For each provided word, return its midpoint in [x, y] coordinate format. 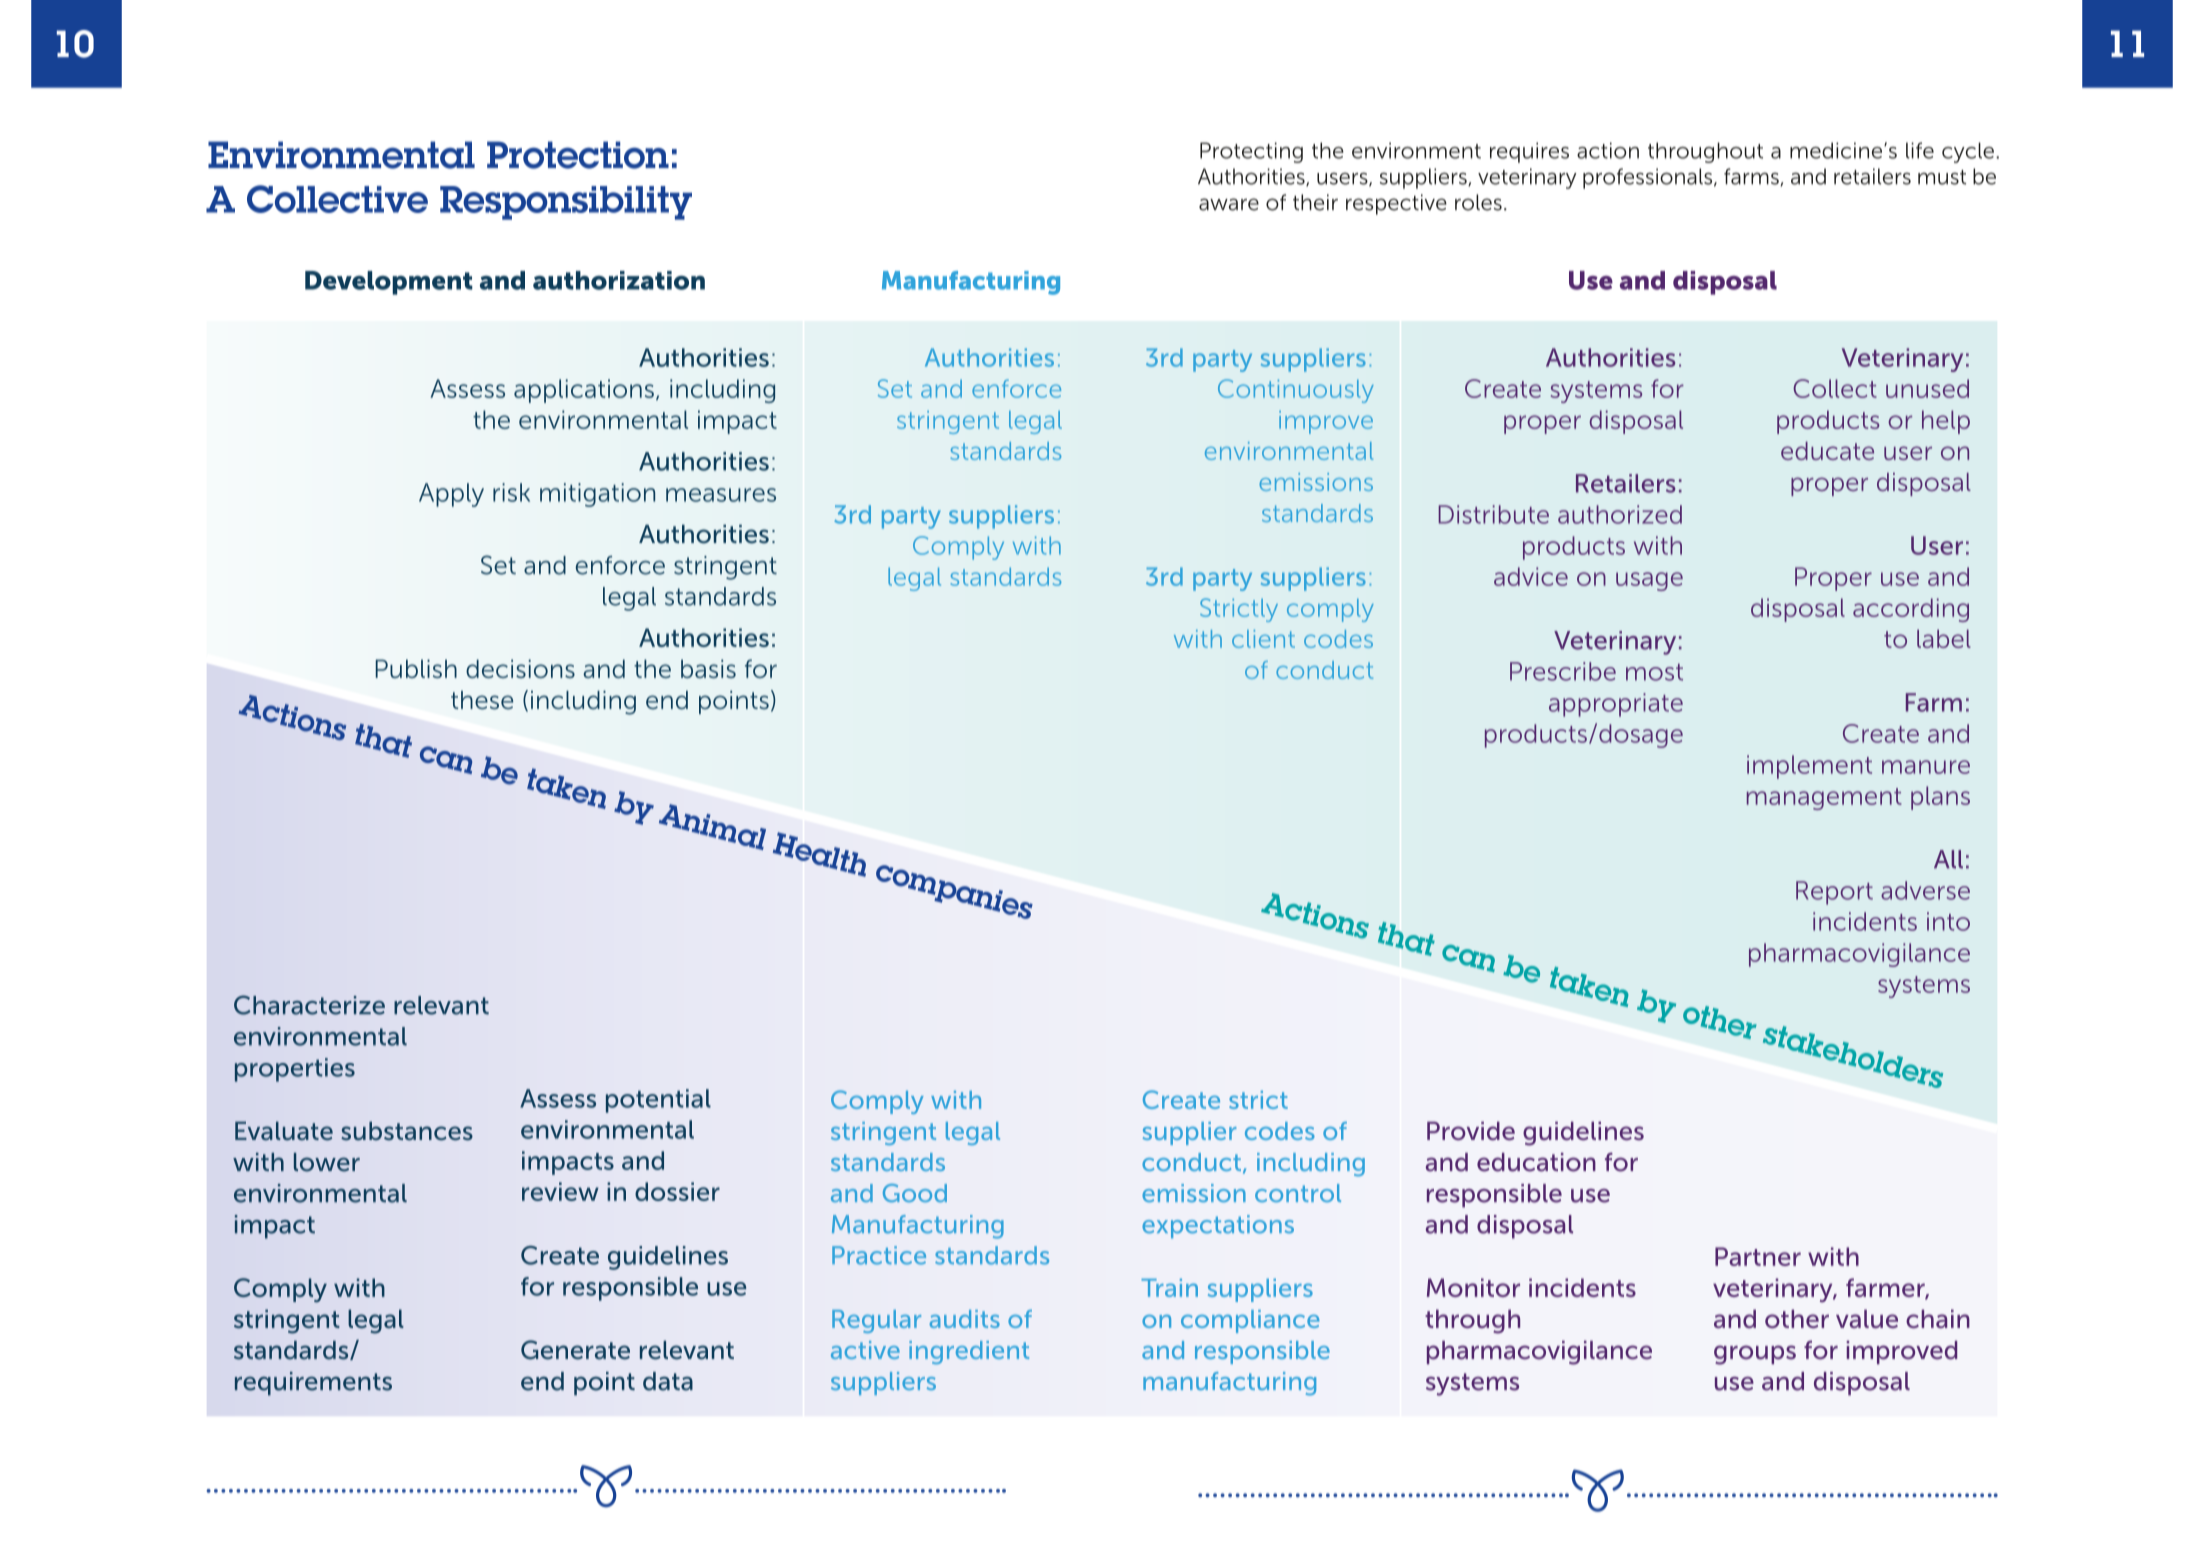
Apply [451, 495]
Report [1834, 893]
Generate [575, 1350]
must [1942, 177]
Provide [1471, 1131]
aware [1229, 204]
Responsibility [566, 203]
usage [1649, 581]
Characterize [309, 1005]
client [1263, 639]
